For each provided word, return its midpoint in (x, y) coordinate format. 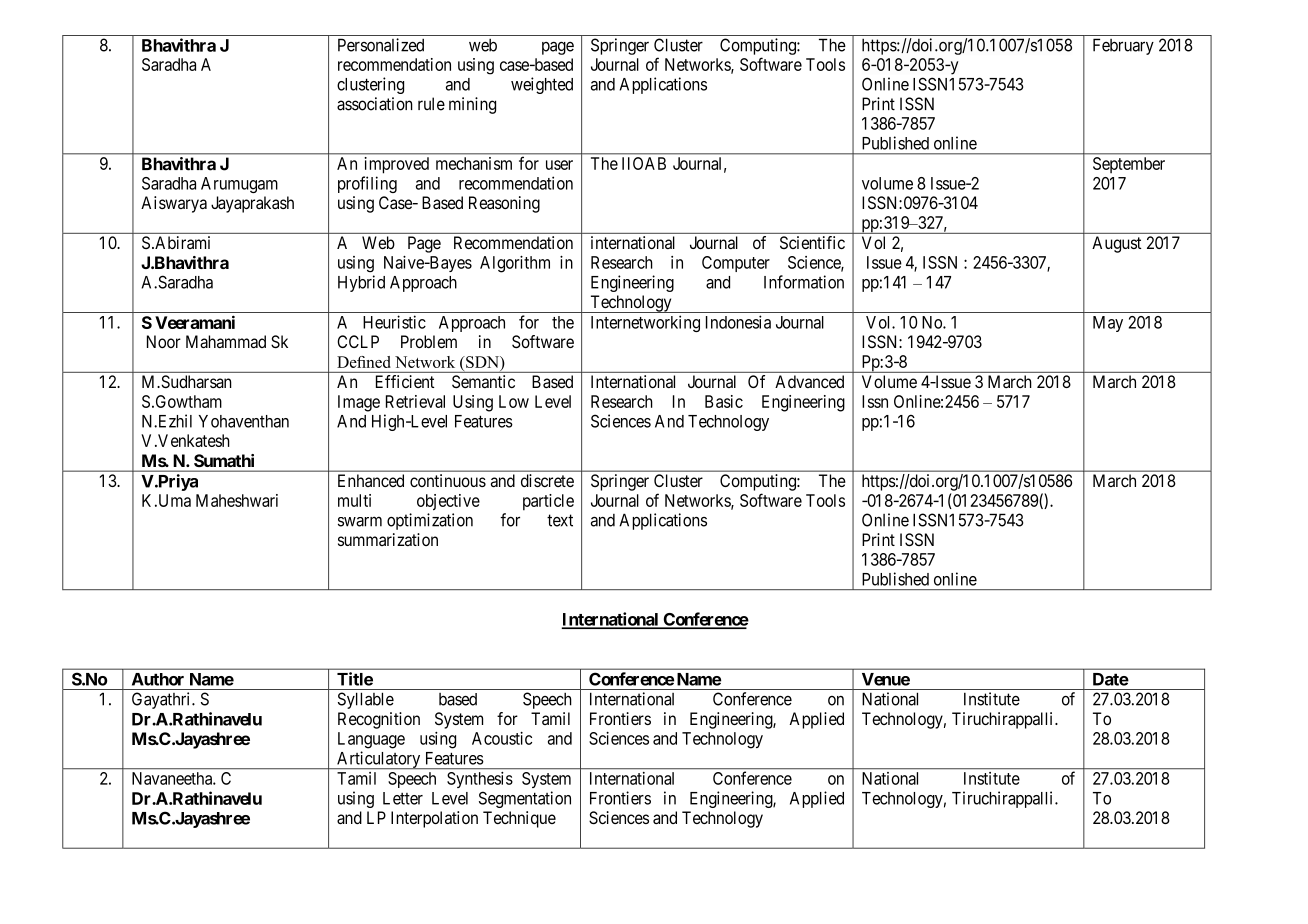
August (1117, 244)
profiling (367, 184)
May (1108, 324)
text (560, 520)
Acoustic (502, 738)
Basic (724, 401)
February (1123, 46)
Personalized (381, 45)
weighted (542, 85)
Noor (164, 341)
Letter (403, 798)
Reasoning (504, 204)
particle (548, 502)
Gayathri (162, 700)
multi (354, 500)
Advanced (809, 381)
